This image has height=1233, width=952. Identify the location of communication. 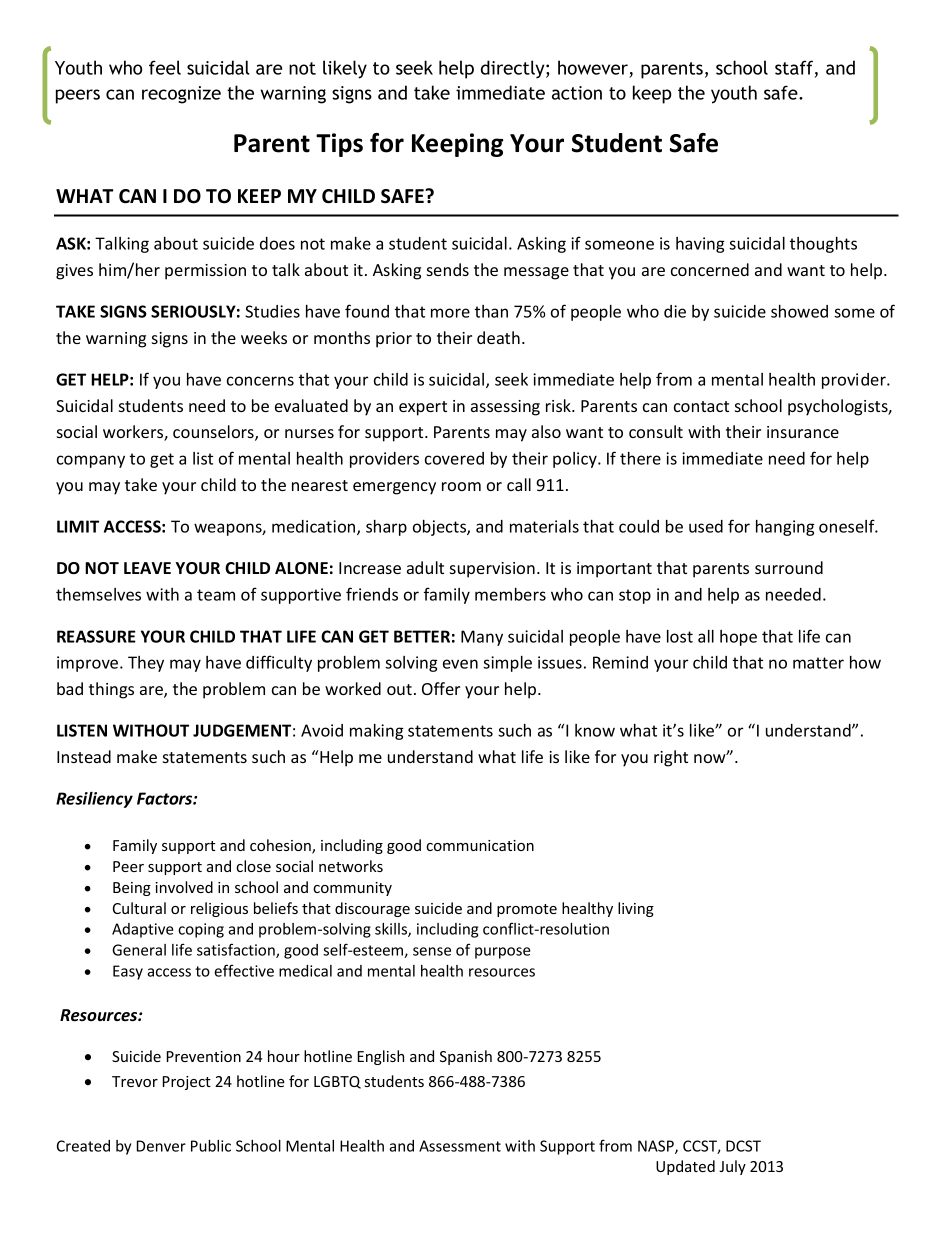
(480, 845).
